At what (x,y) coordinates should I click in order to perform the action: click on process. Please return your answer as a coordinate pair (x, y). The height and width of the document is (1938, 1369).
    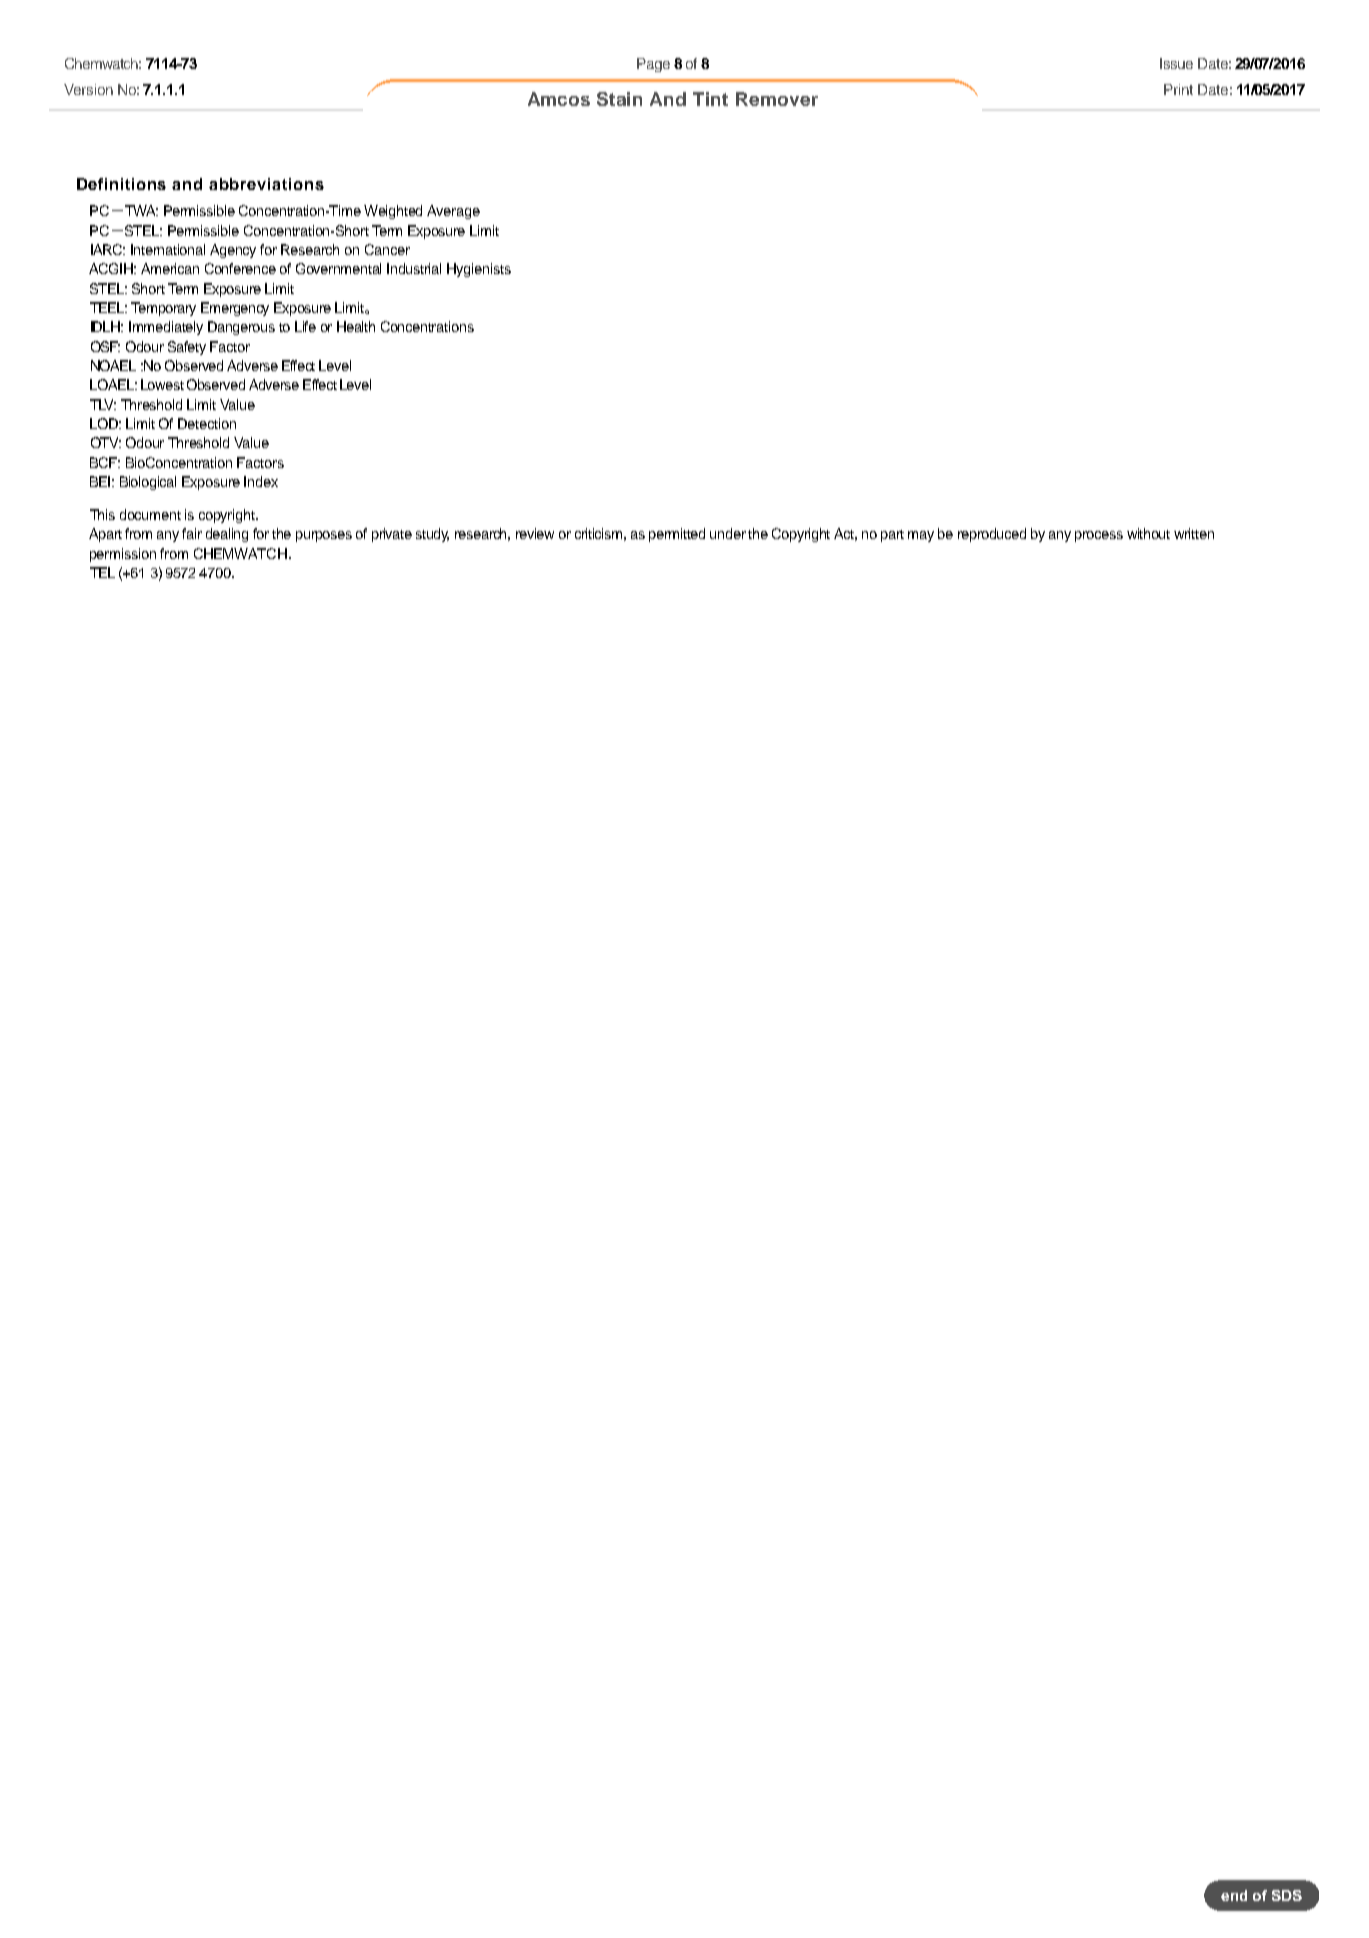
    Looking at the image, I should click on (1099, 536).
